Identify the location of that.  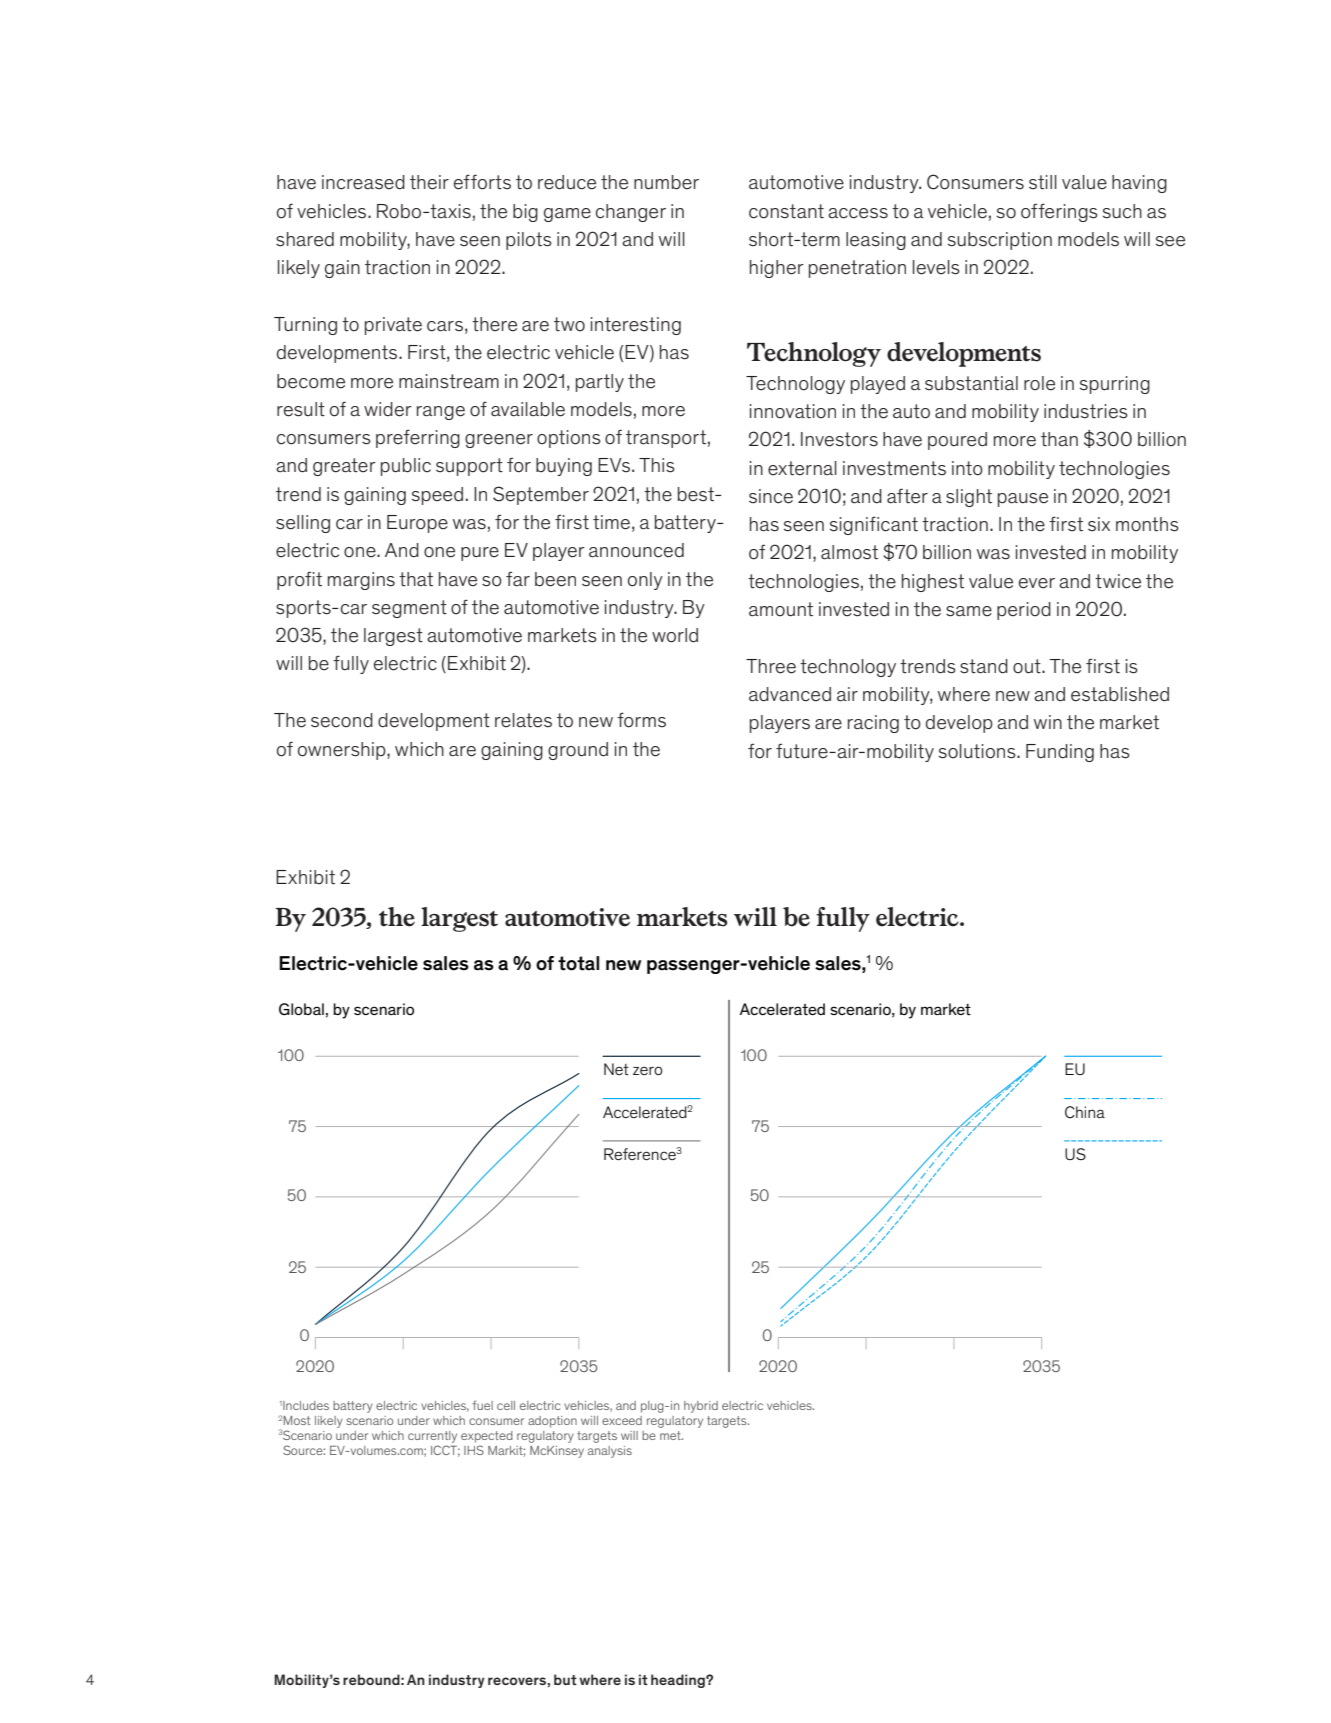
(416, 579).
